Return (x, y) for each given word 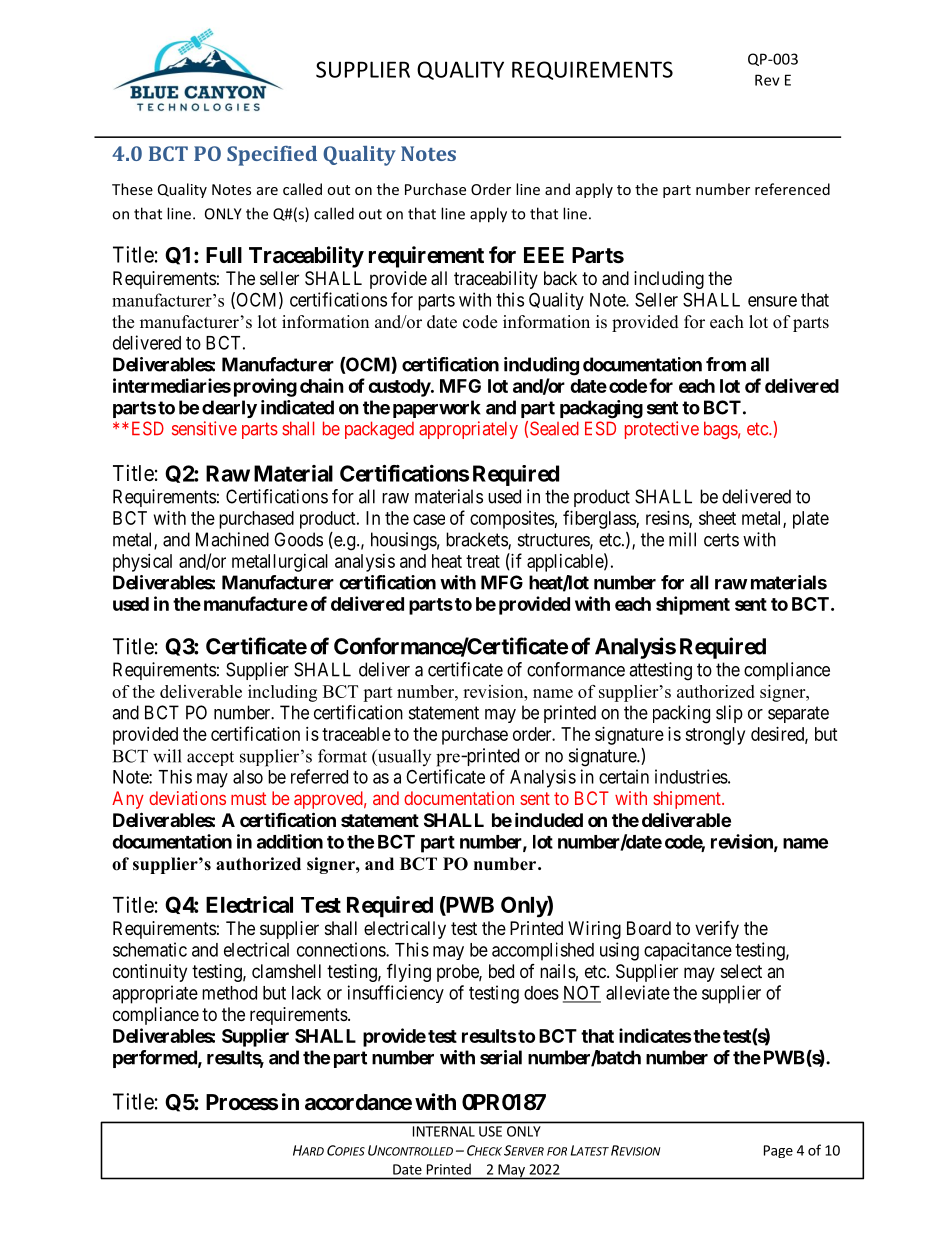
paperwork (437, 409)
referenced (792, 189)
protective (662, 430)
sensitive (204, 428)
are (267, 191)
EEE (544, 255)
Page (778, 1151)
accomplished (543, 951)
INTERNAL (444, 1131)
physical (142, 563)
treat (483, 561)
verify (717, 929)
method (229, 993)
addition (290, 841)
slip (729, 714)
